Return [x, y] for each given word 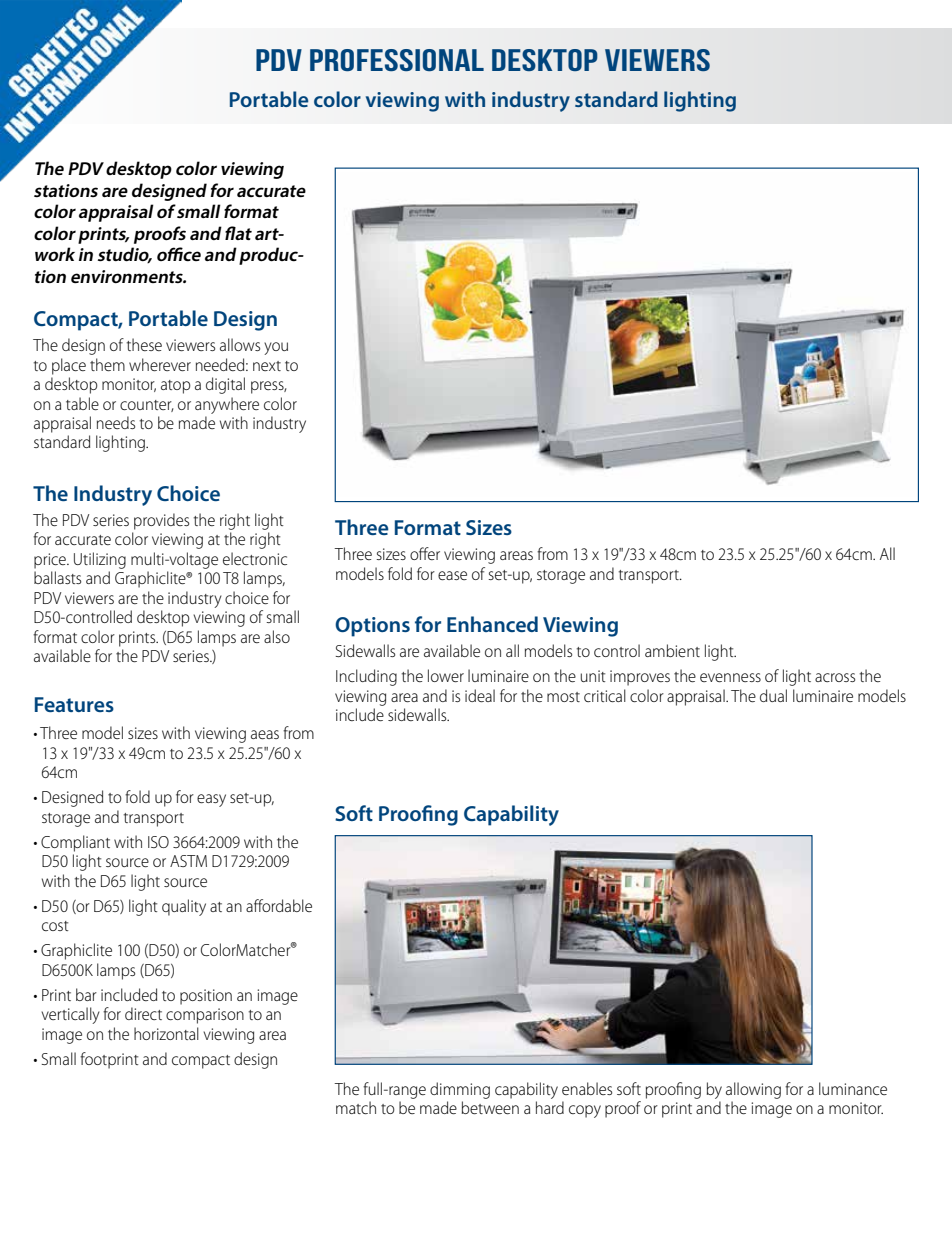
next [267, 366]
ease [452, 575]
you [276, 348]
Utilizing [100, 560]
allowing [753, 1090]
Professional [397, 60]
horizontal [166, 1033]
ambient [672, 650]
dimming [460, 1090]
